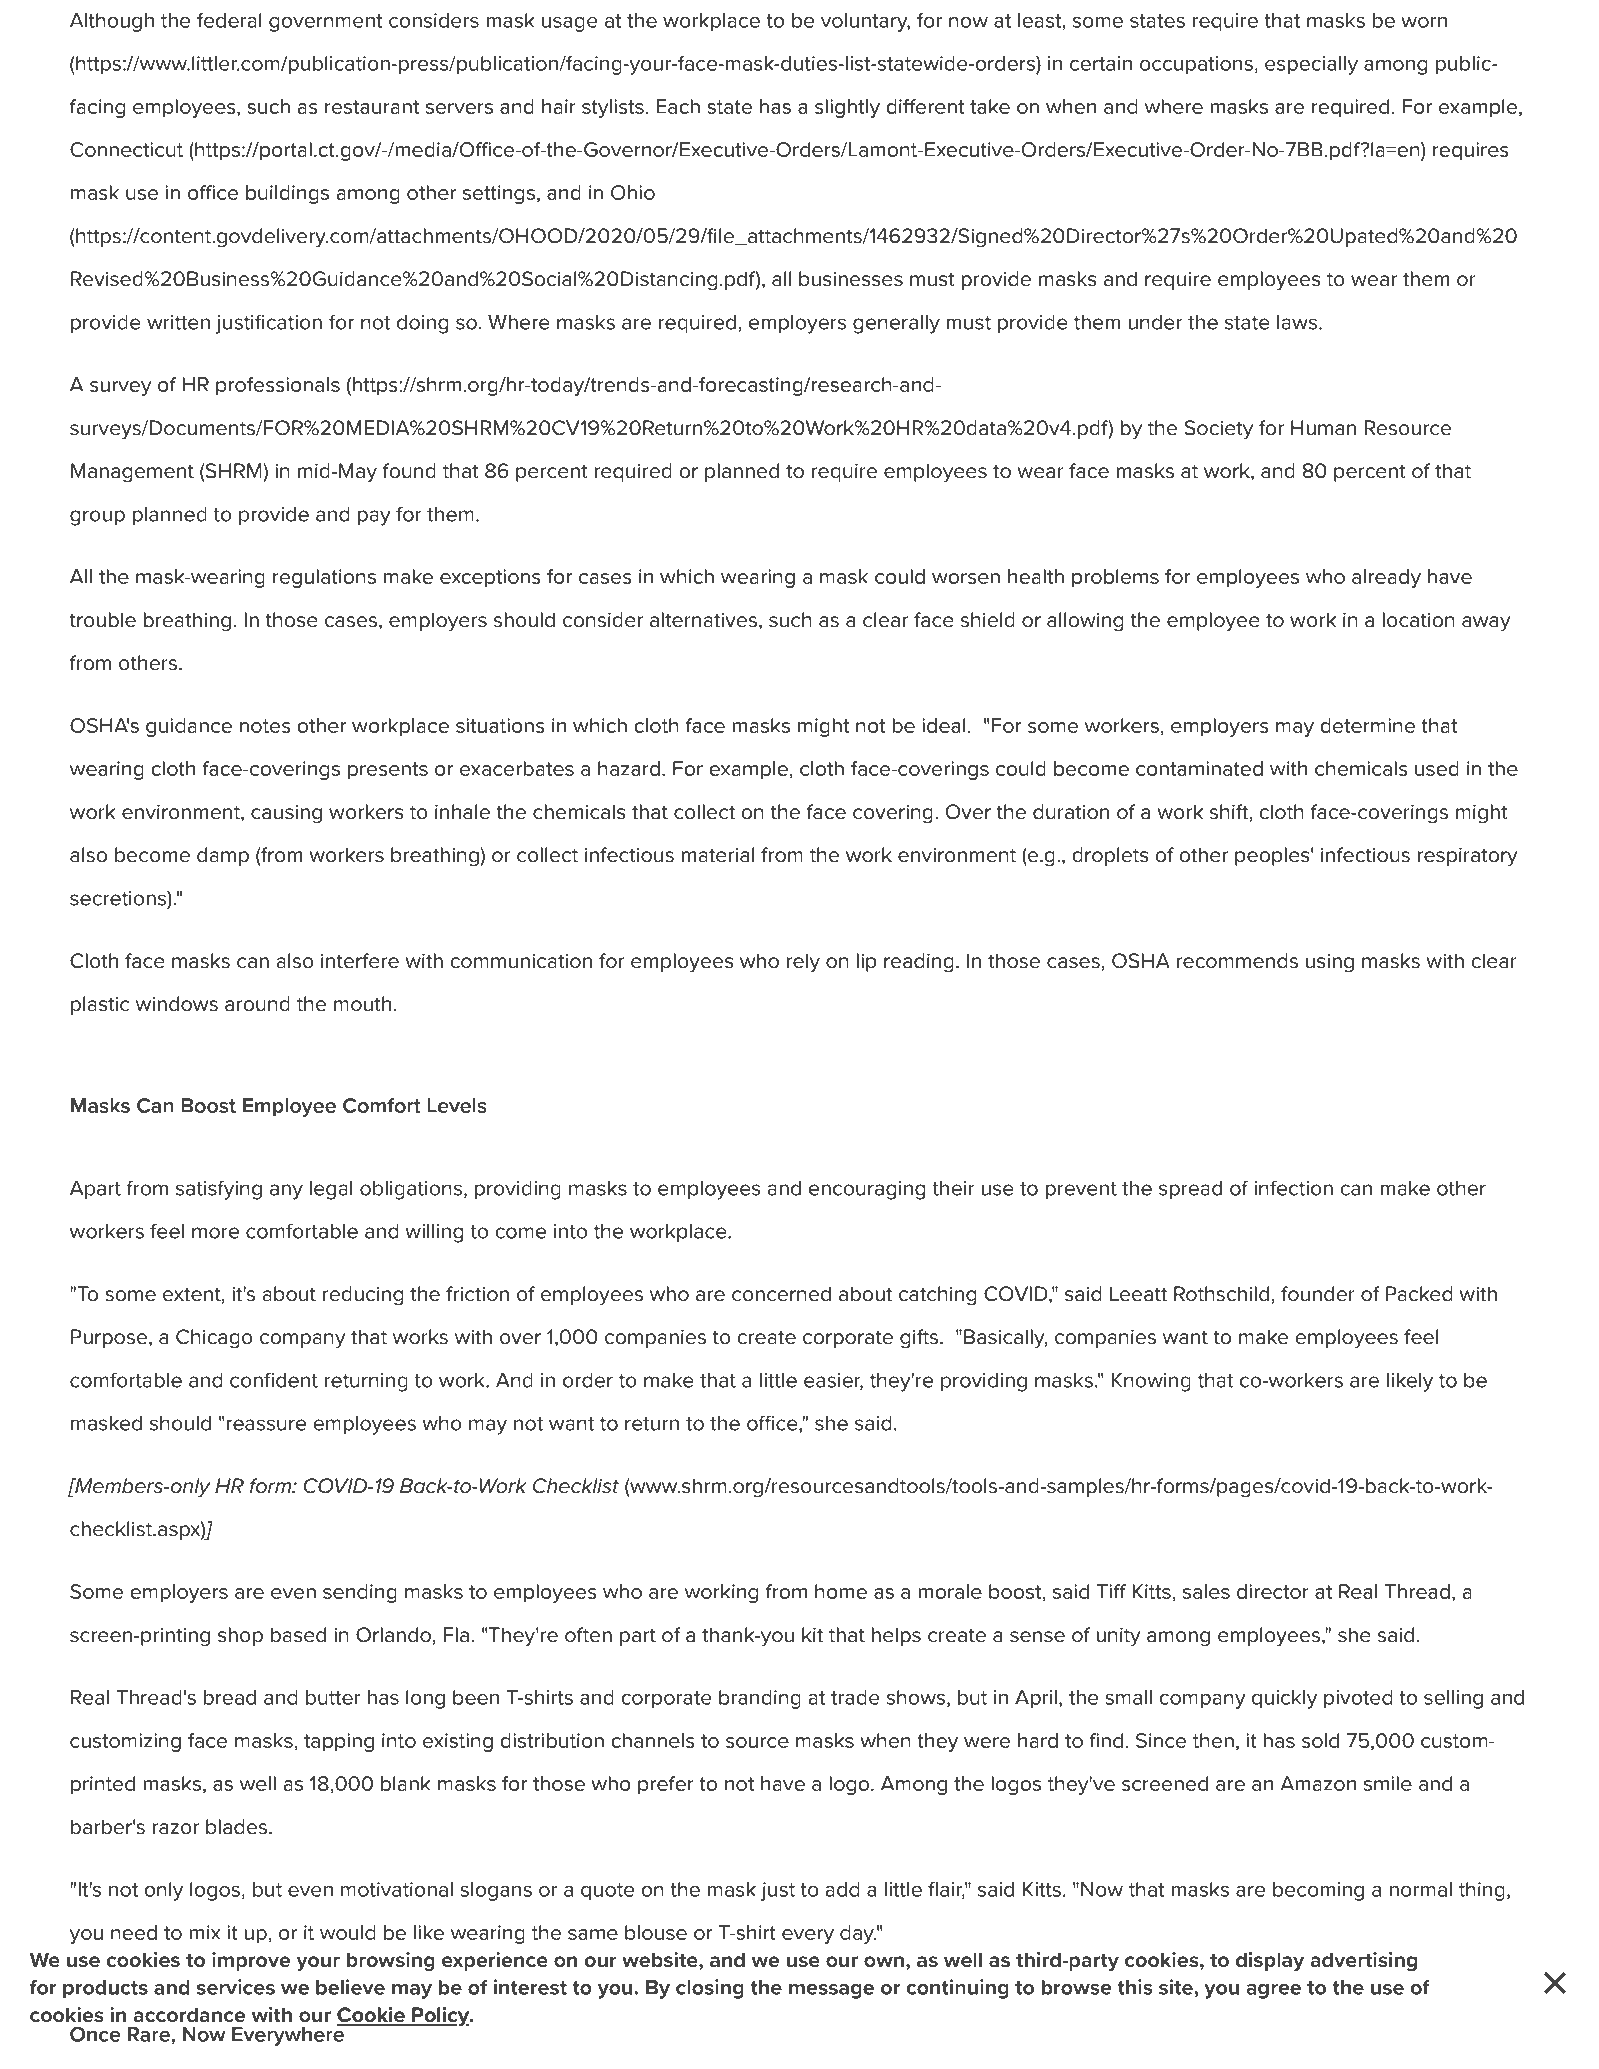  Describe the element at coordinates (1363, 1961) in the page. I see `advertising` at that location.
